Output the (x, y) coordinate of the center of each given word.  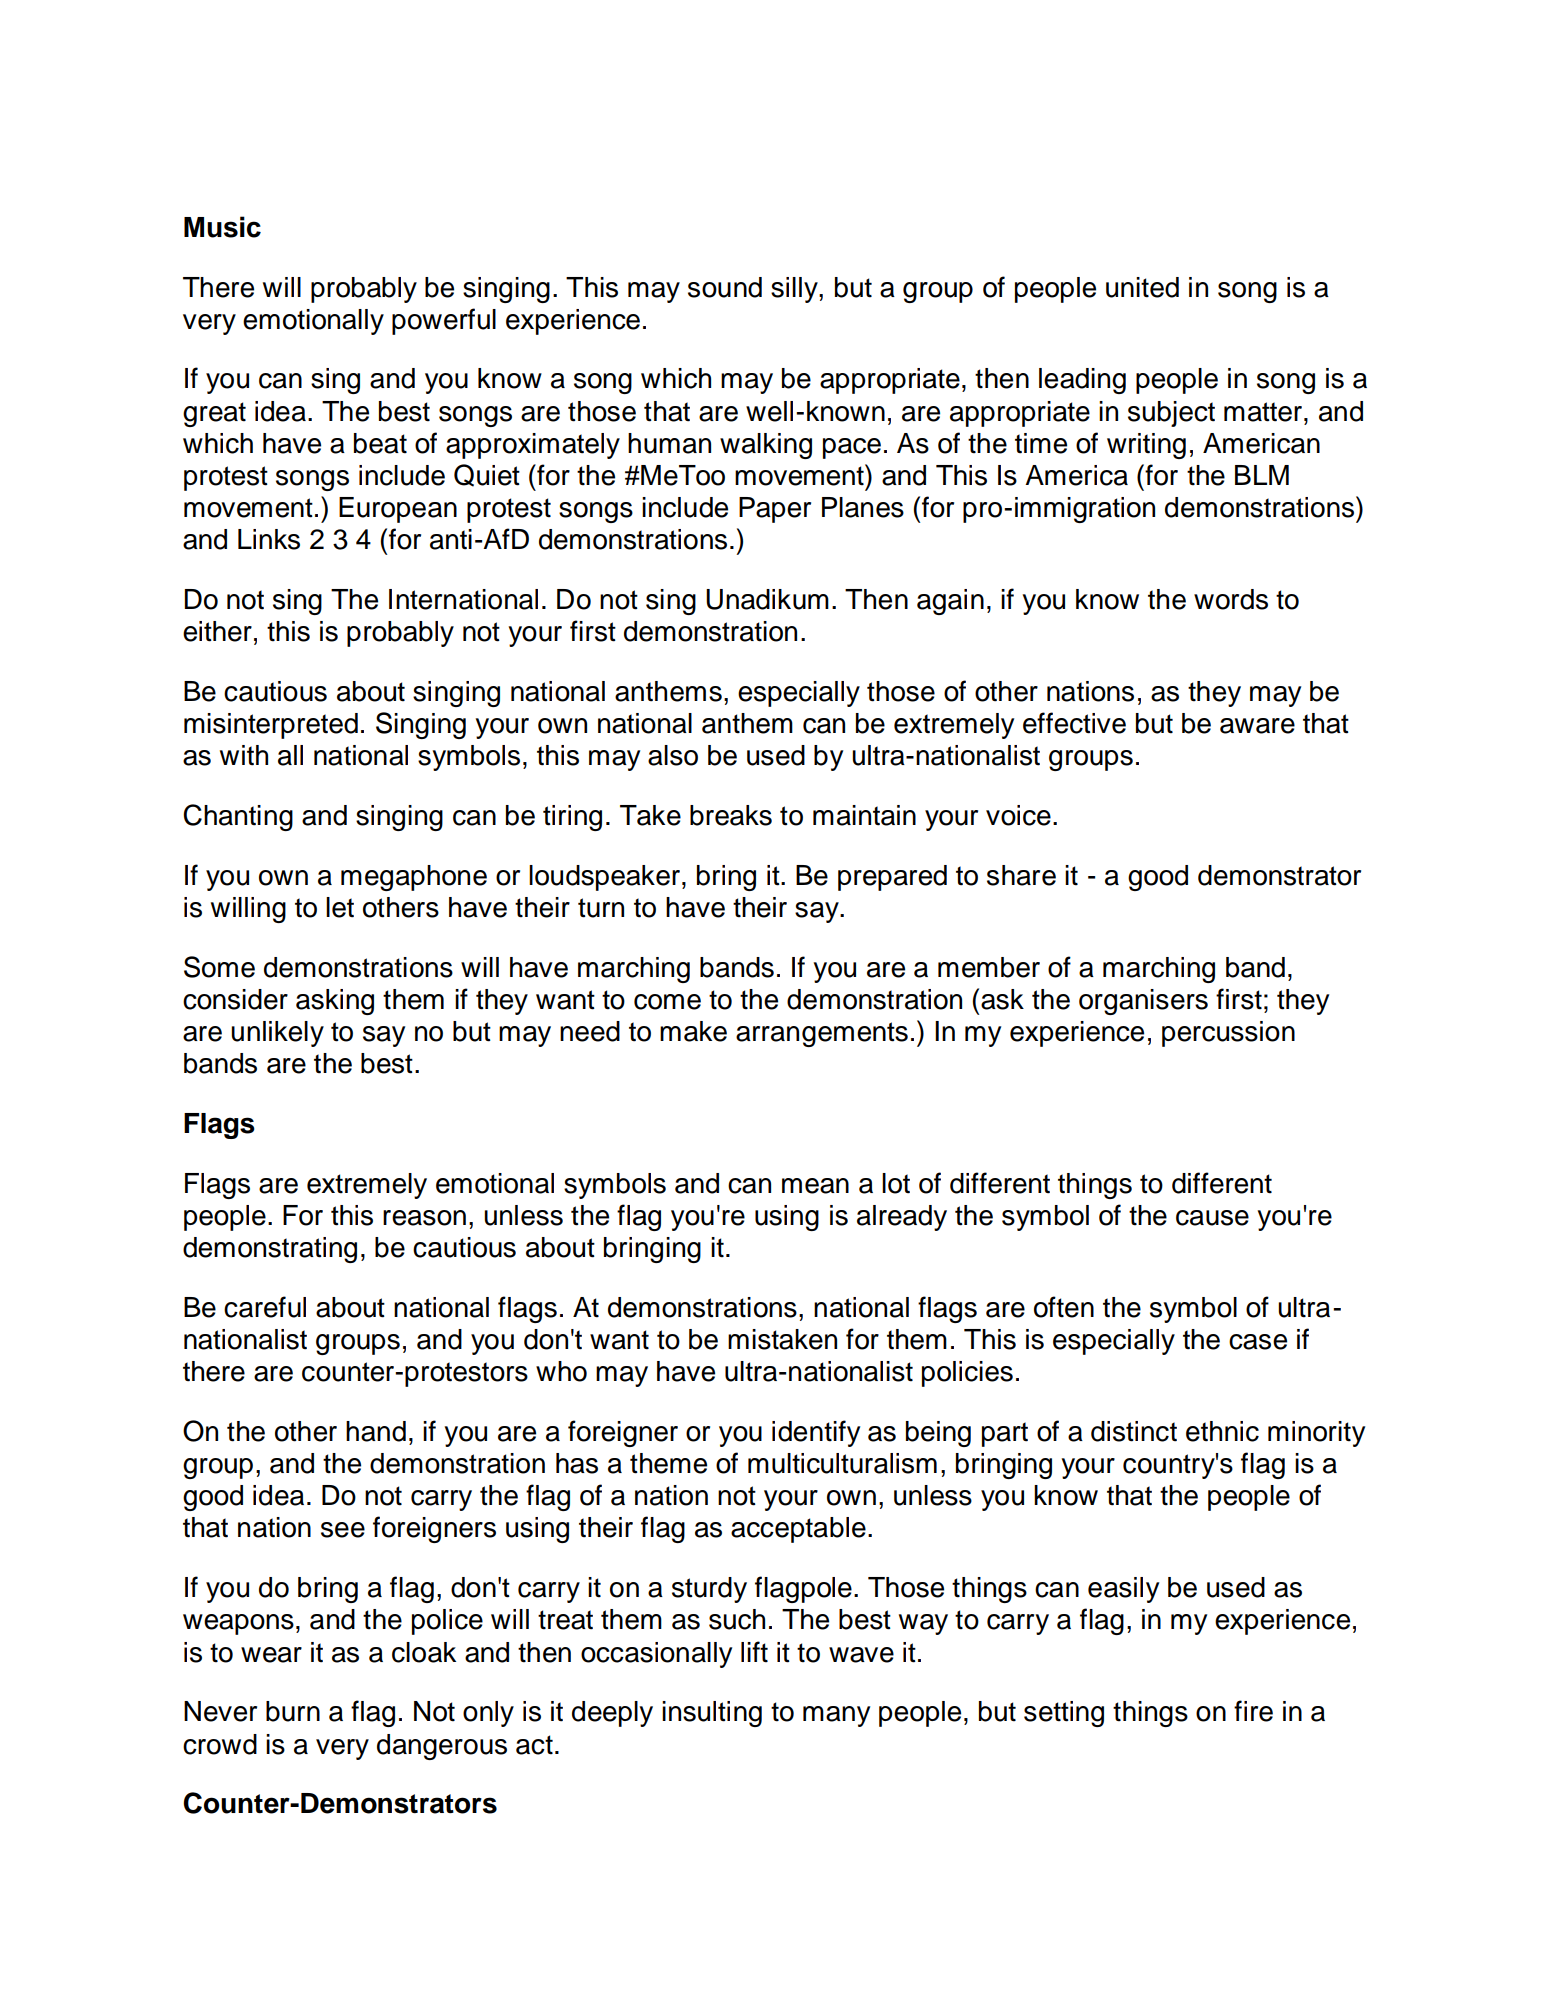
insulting (712, 1714)
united (1142, 287)
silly (795, 290)
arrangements (822, 1034)
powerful (444, 321)
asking (335, 1002)
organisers (1143, 1002)
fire (1253, 1711)
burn (293, 1711)
